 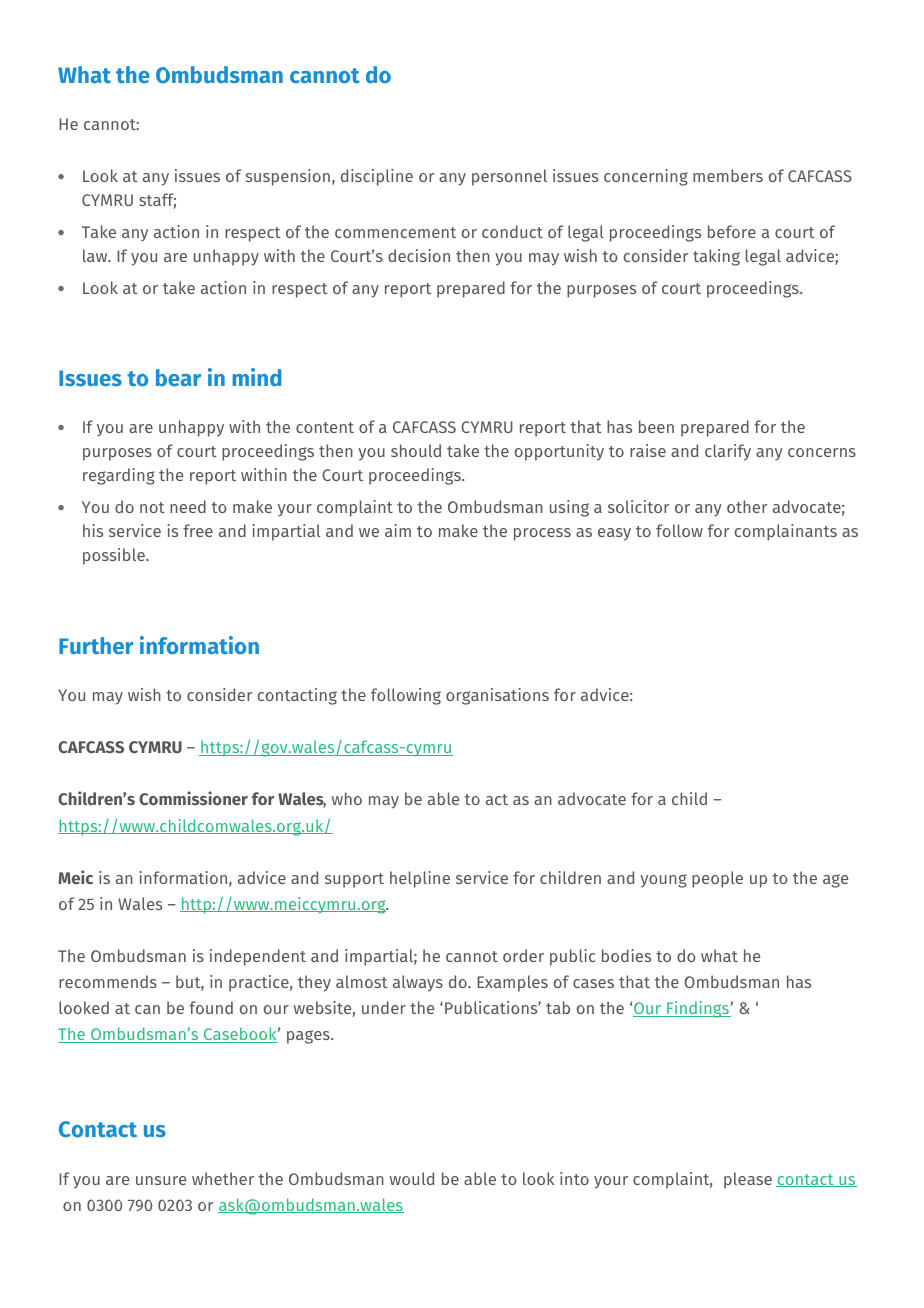 I want to click on would, so click(x=412, y=1178).
